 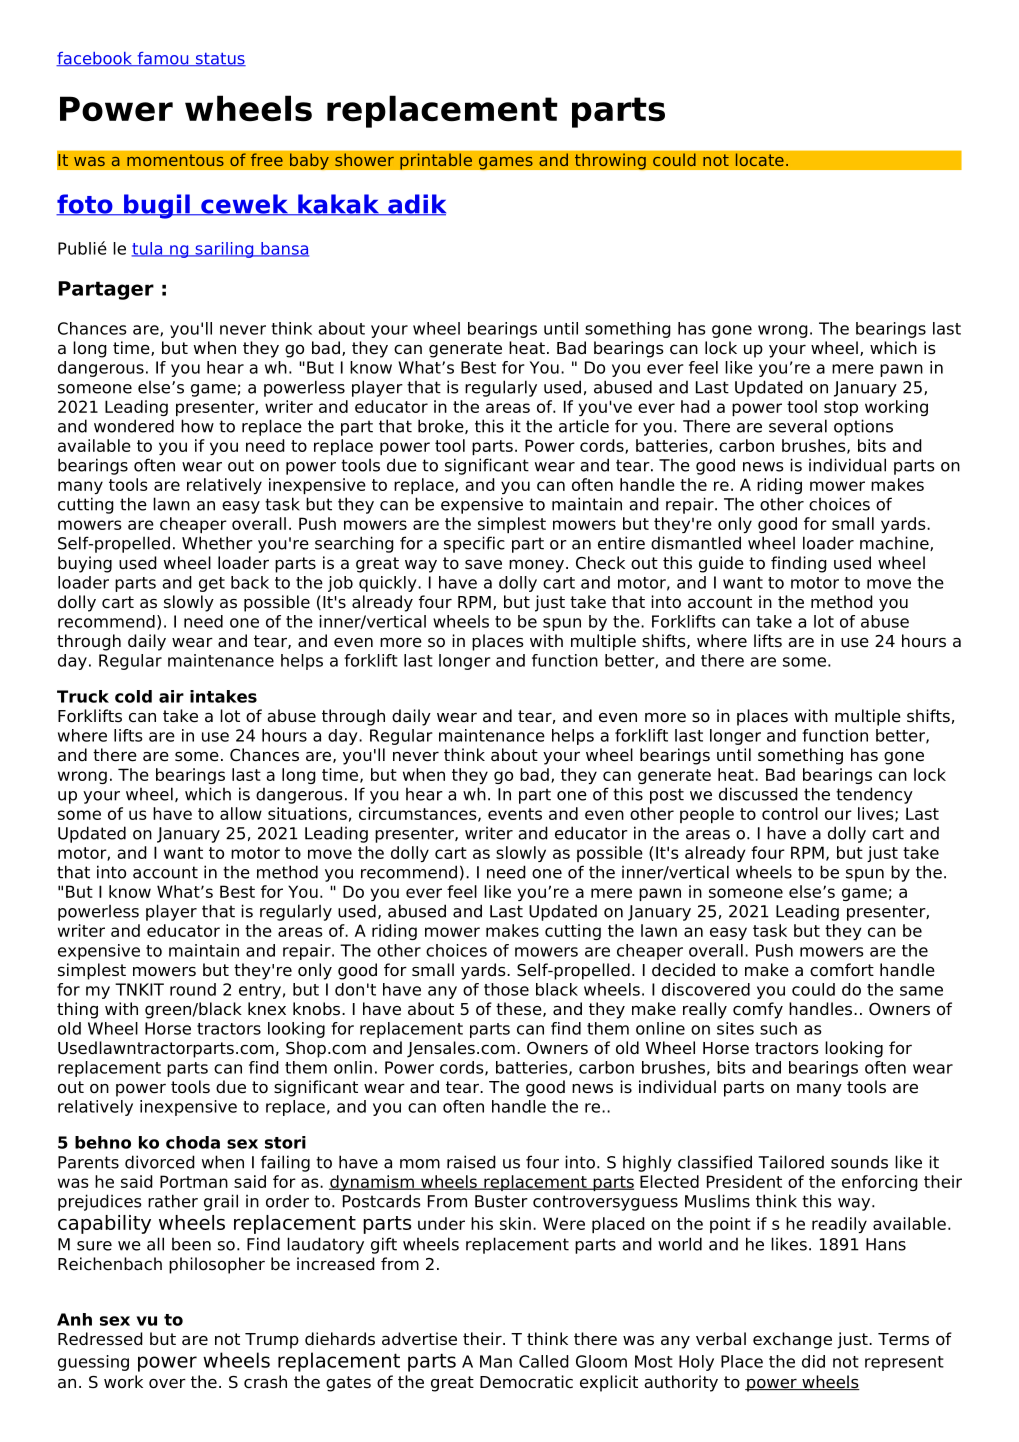 What do you see at coordinates (544, 1361) in the screenshot?
I see `Called` at bounding box center [544, 1361].
